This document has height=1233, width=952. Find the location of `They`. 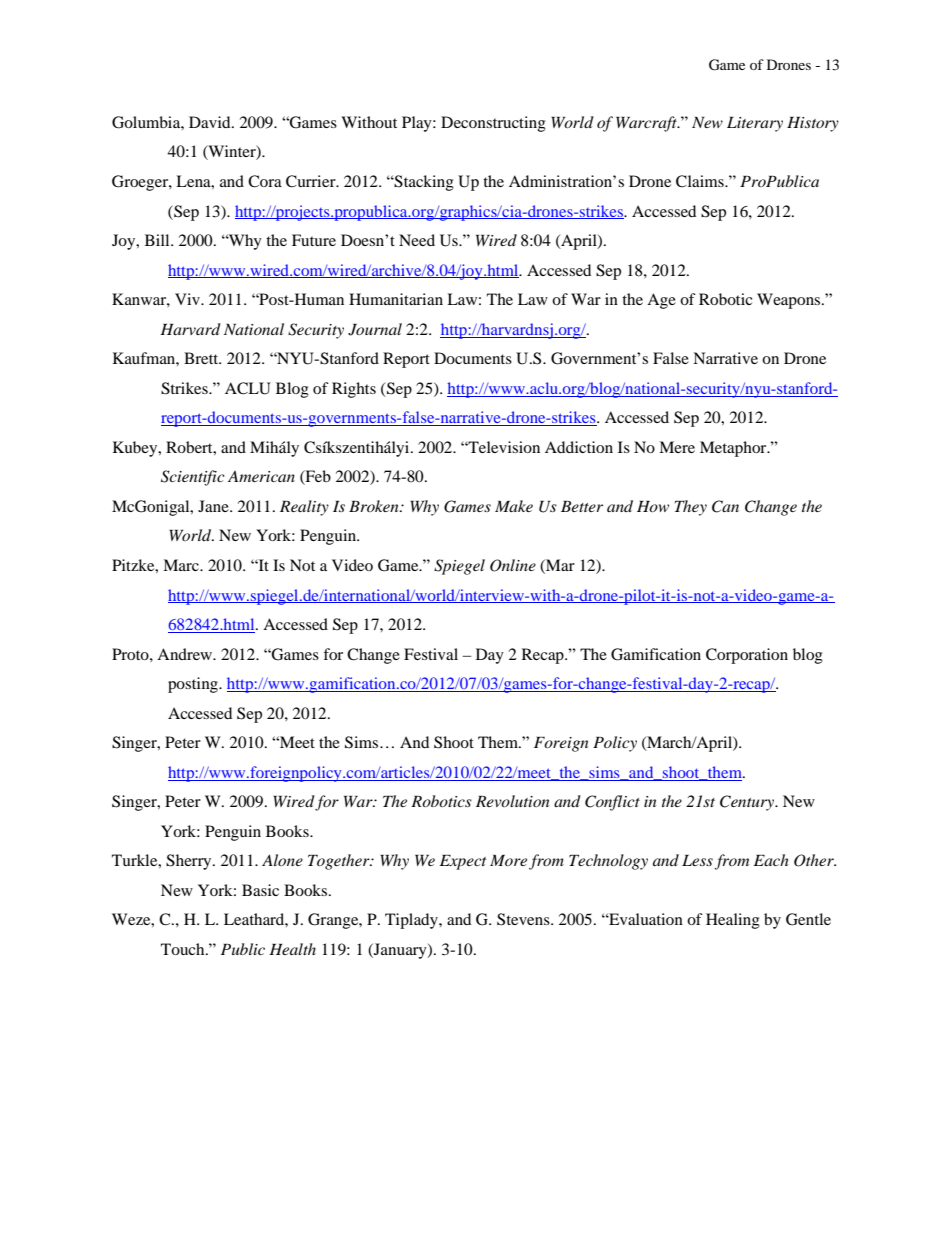

They is located at coordinates (691, 508).
